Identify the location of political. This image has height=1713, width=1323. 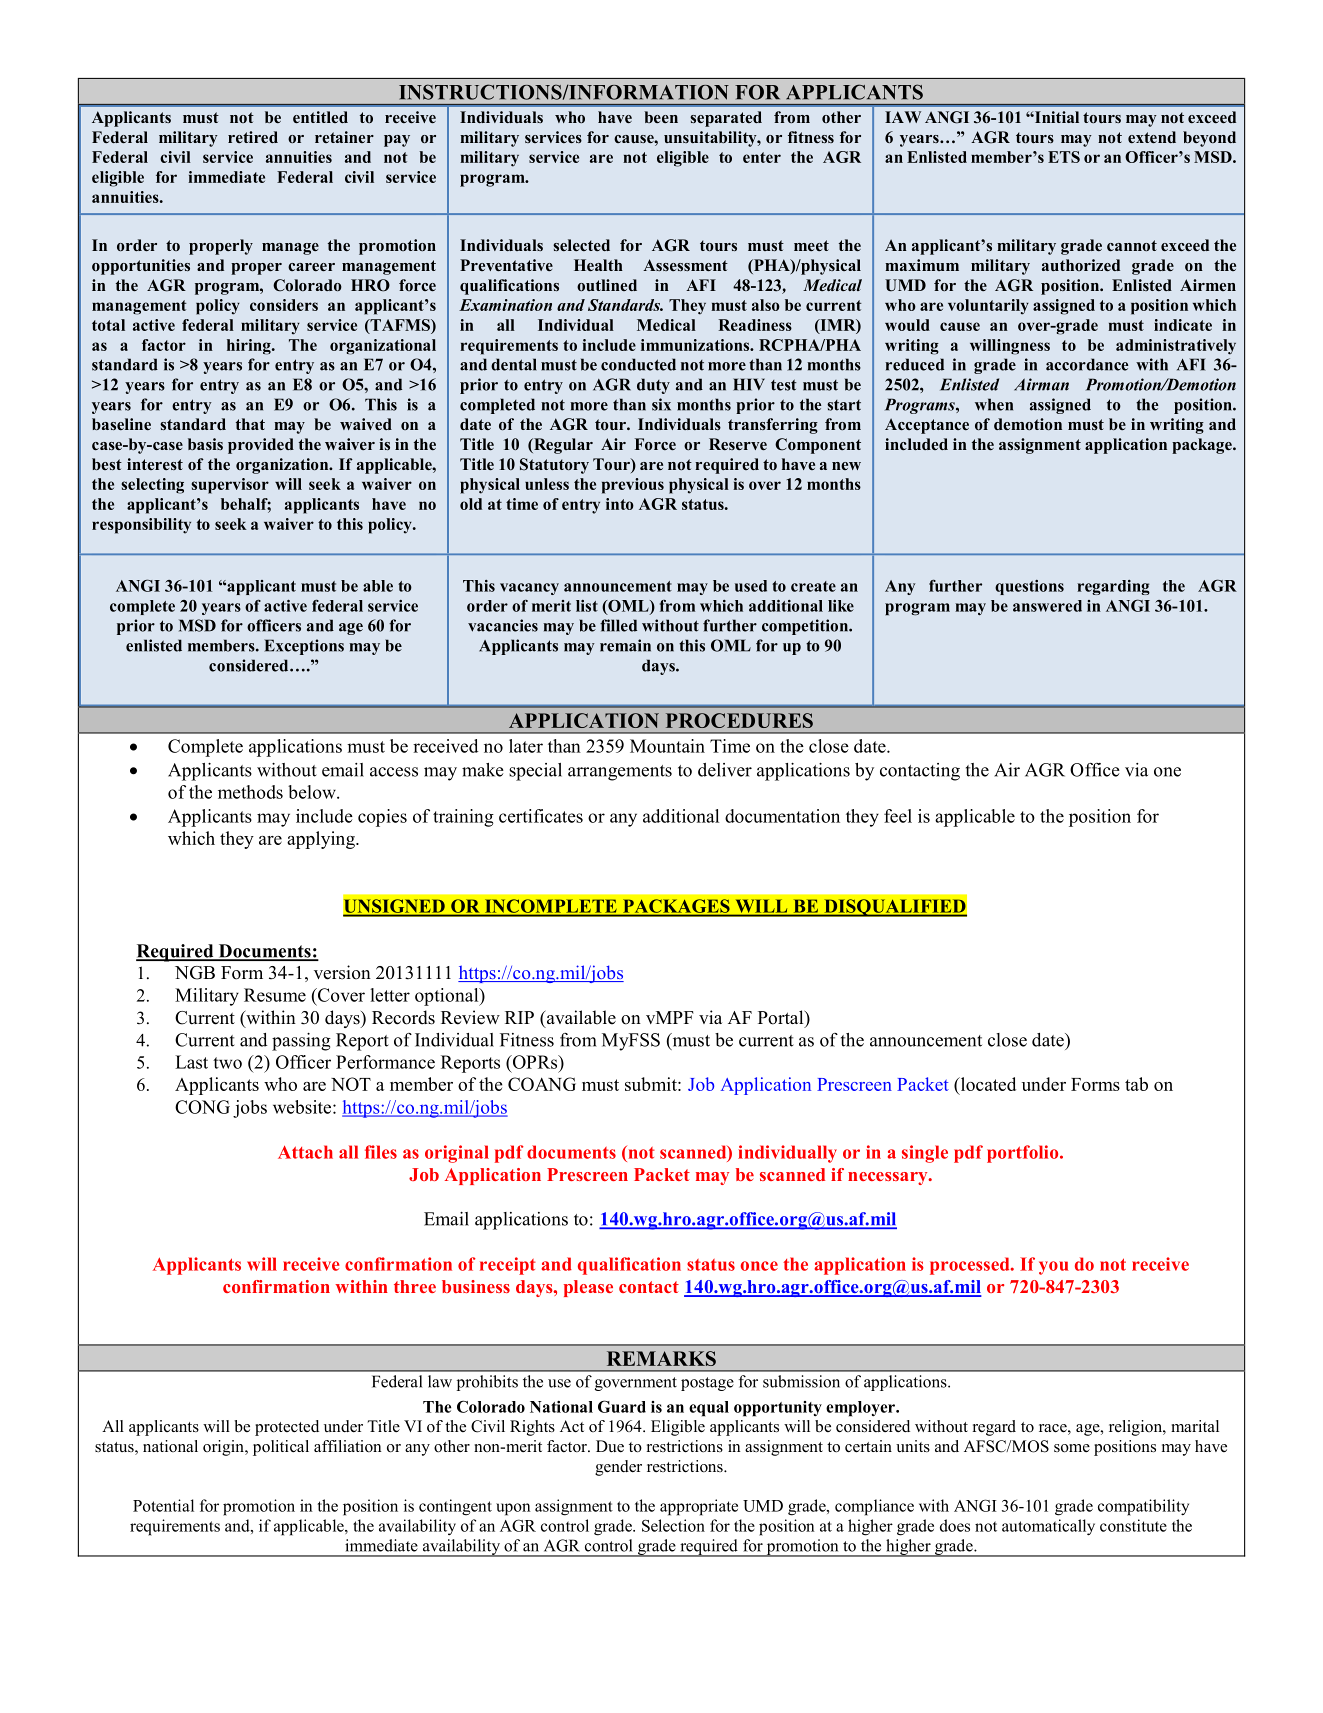
(281, 1448).
